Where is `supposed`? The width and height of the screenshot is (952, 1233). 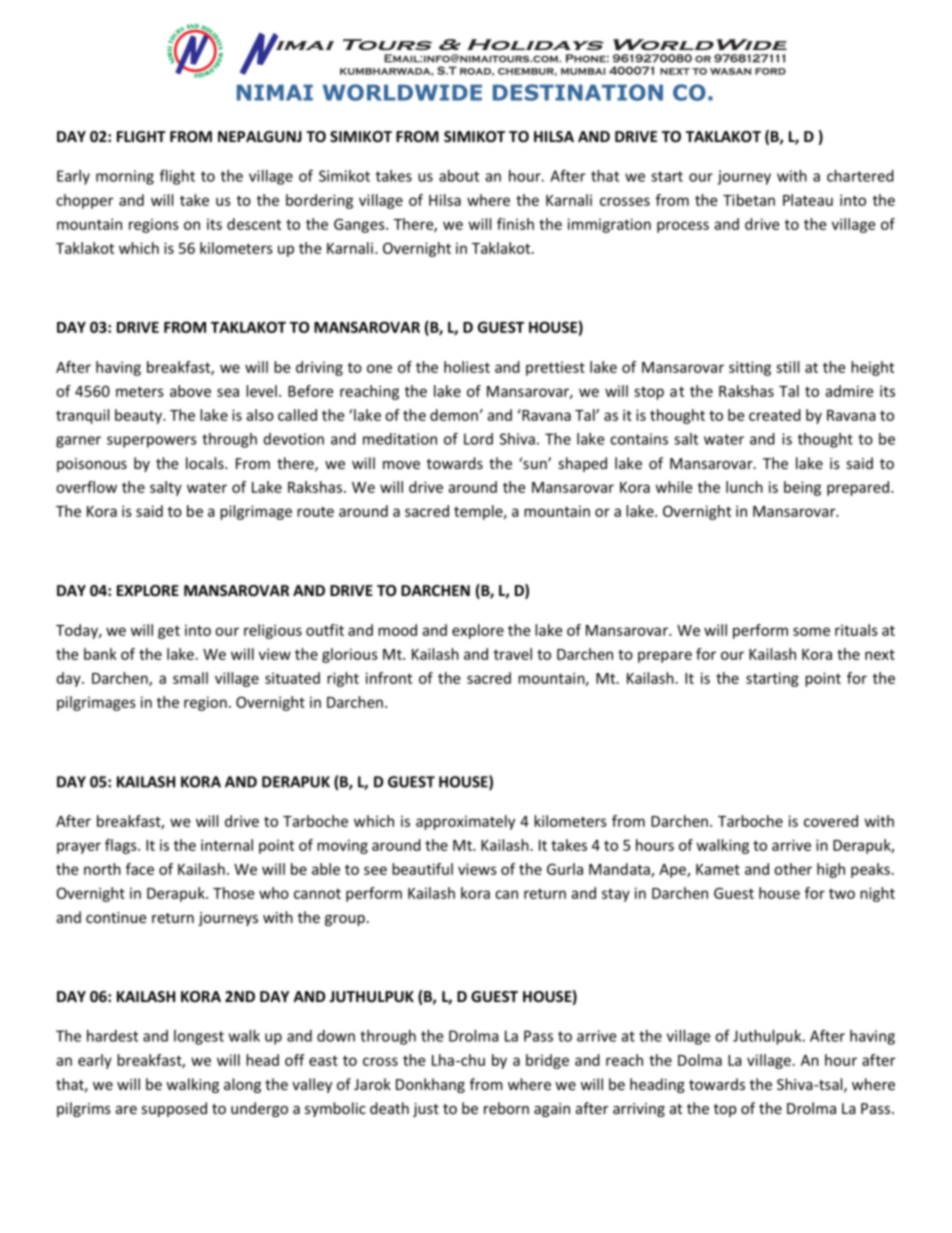 supposed is located at coordinates (174, 1109).
